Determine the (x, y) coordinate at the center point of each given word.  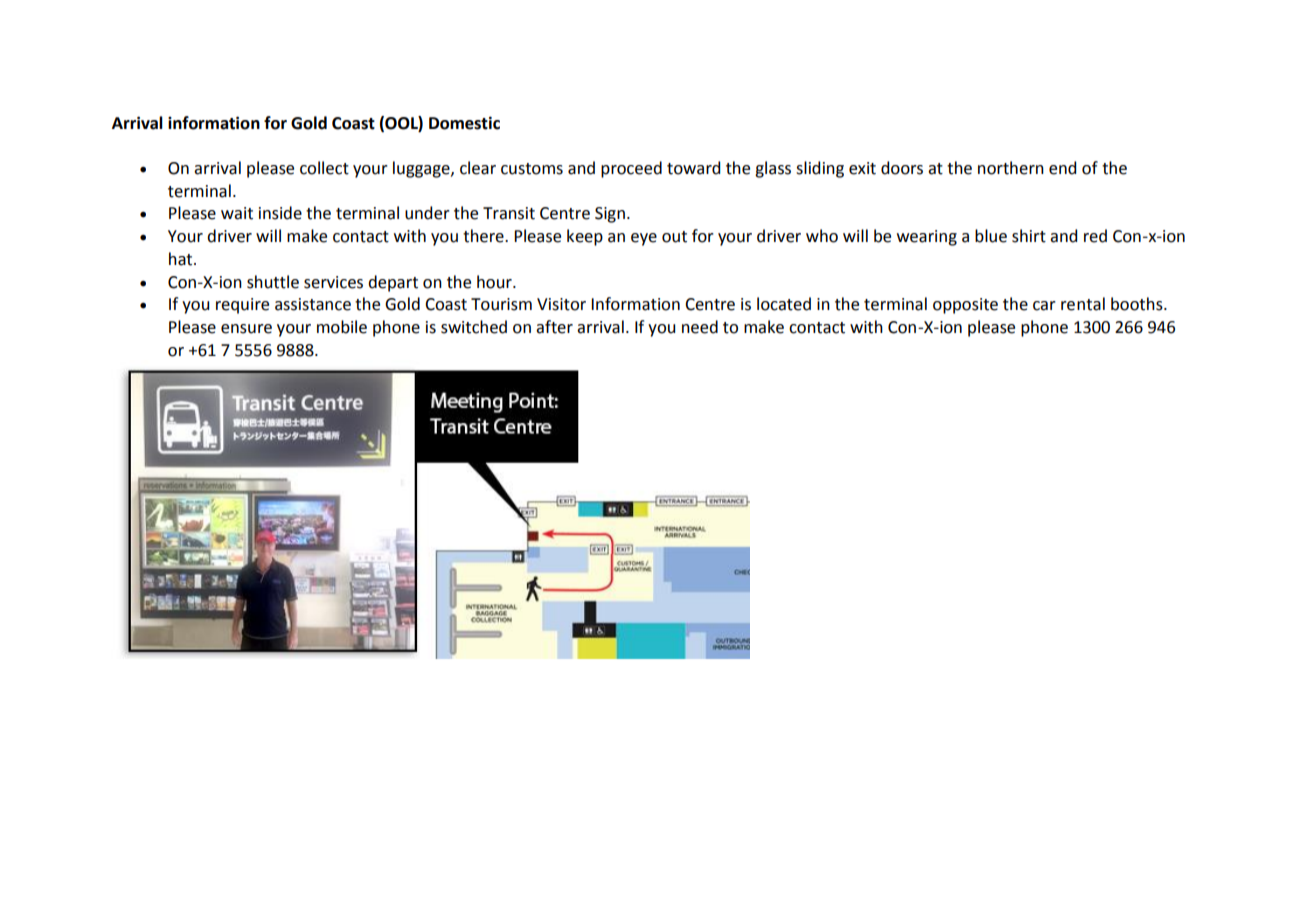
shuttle (273, 282)
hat (182, 259)
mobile (342, 327)
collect (324, 168)
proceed (631, 169)
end (1062, 168)
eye (644, 239)
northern (1011, 168)
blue (991, 236)
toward (693, 168)
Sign (610, 215)
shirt (1029, 236)
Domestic (464, 123)
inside (280, 213)
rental (1083, 304)
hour (495, 282)
